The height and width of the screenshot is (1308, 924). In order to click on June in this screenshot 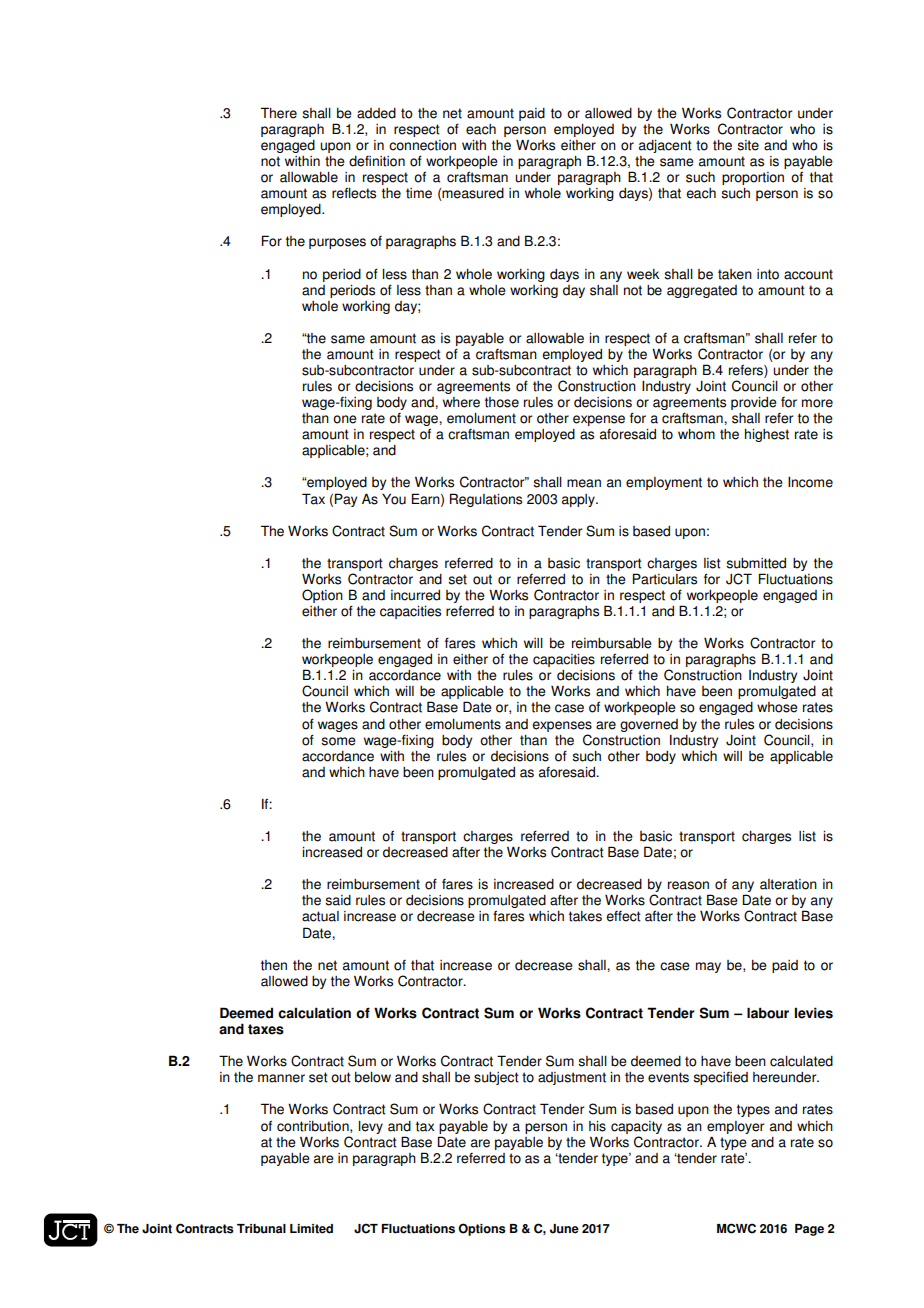, I will do `click(564, 1229)`.
